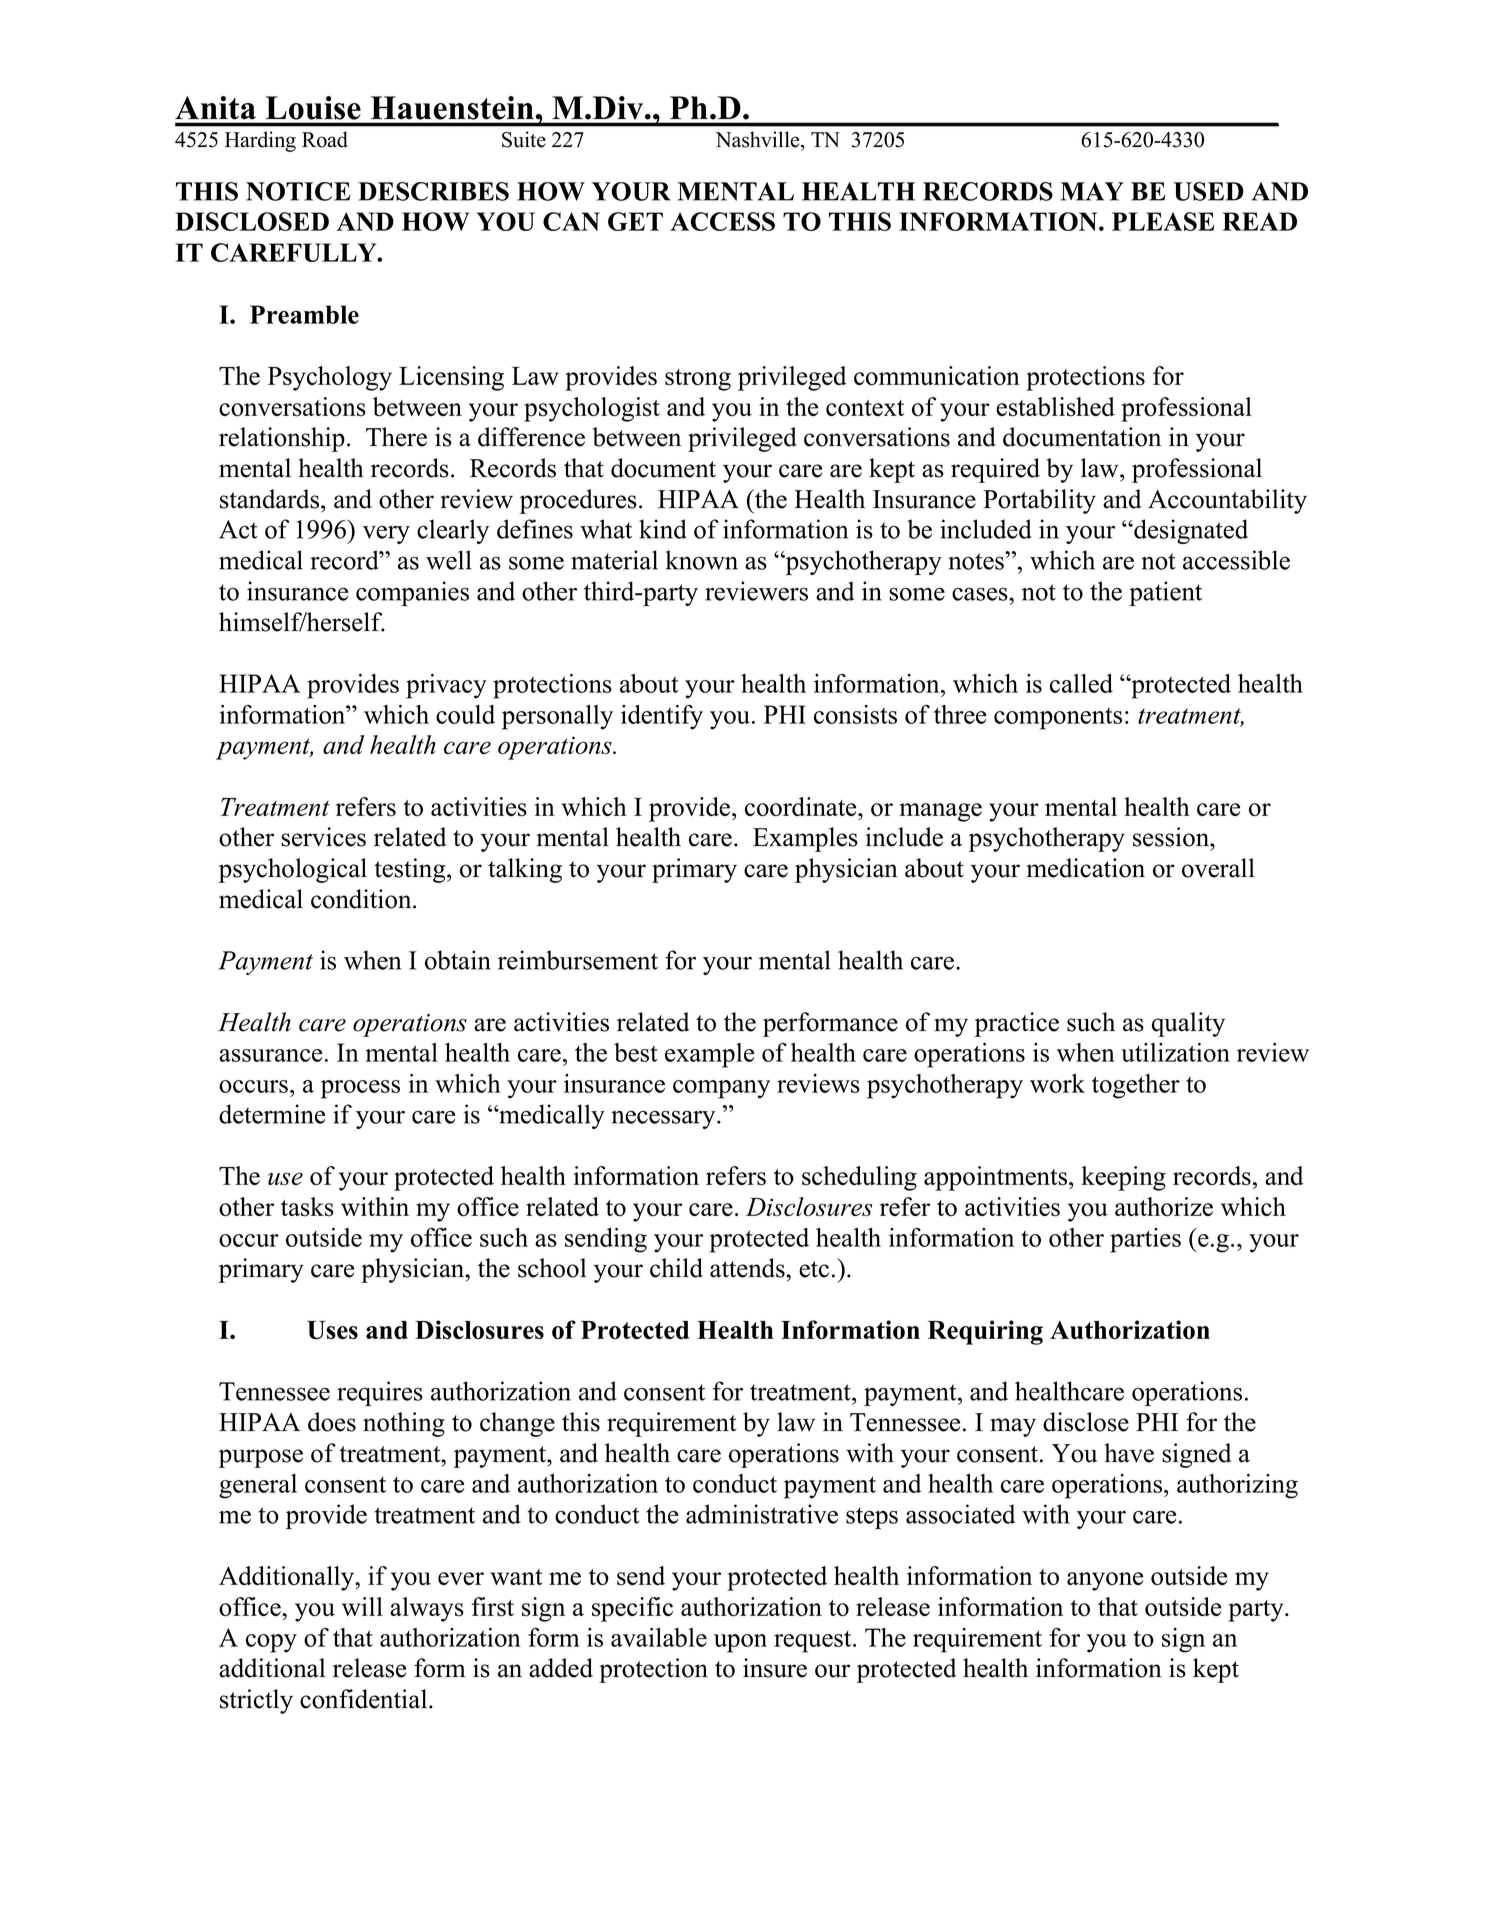  What do you see at coordinates (1209, 191) in the screenshot?
I see `USED` at bounding box center [1209, 191].
